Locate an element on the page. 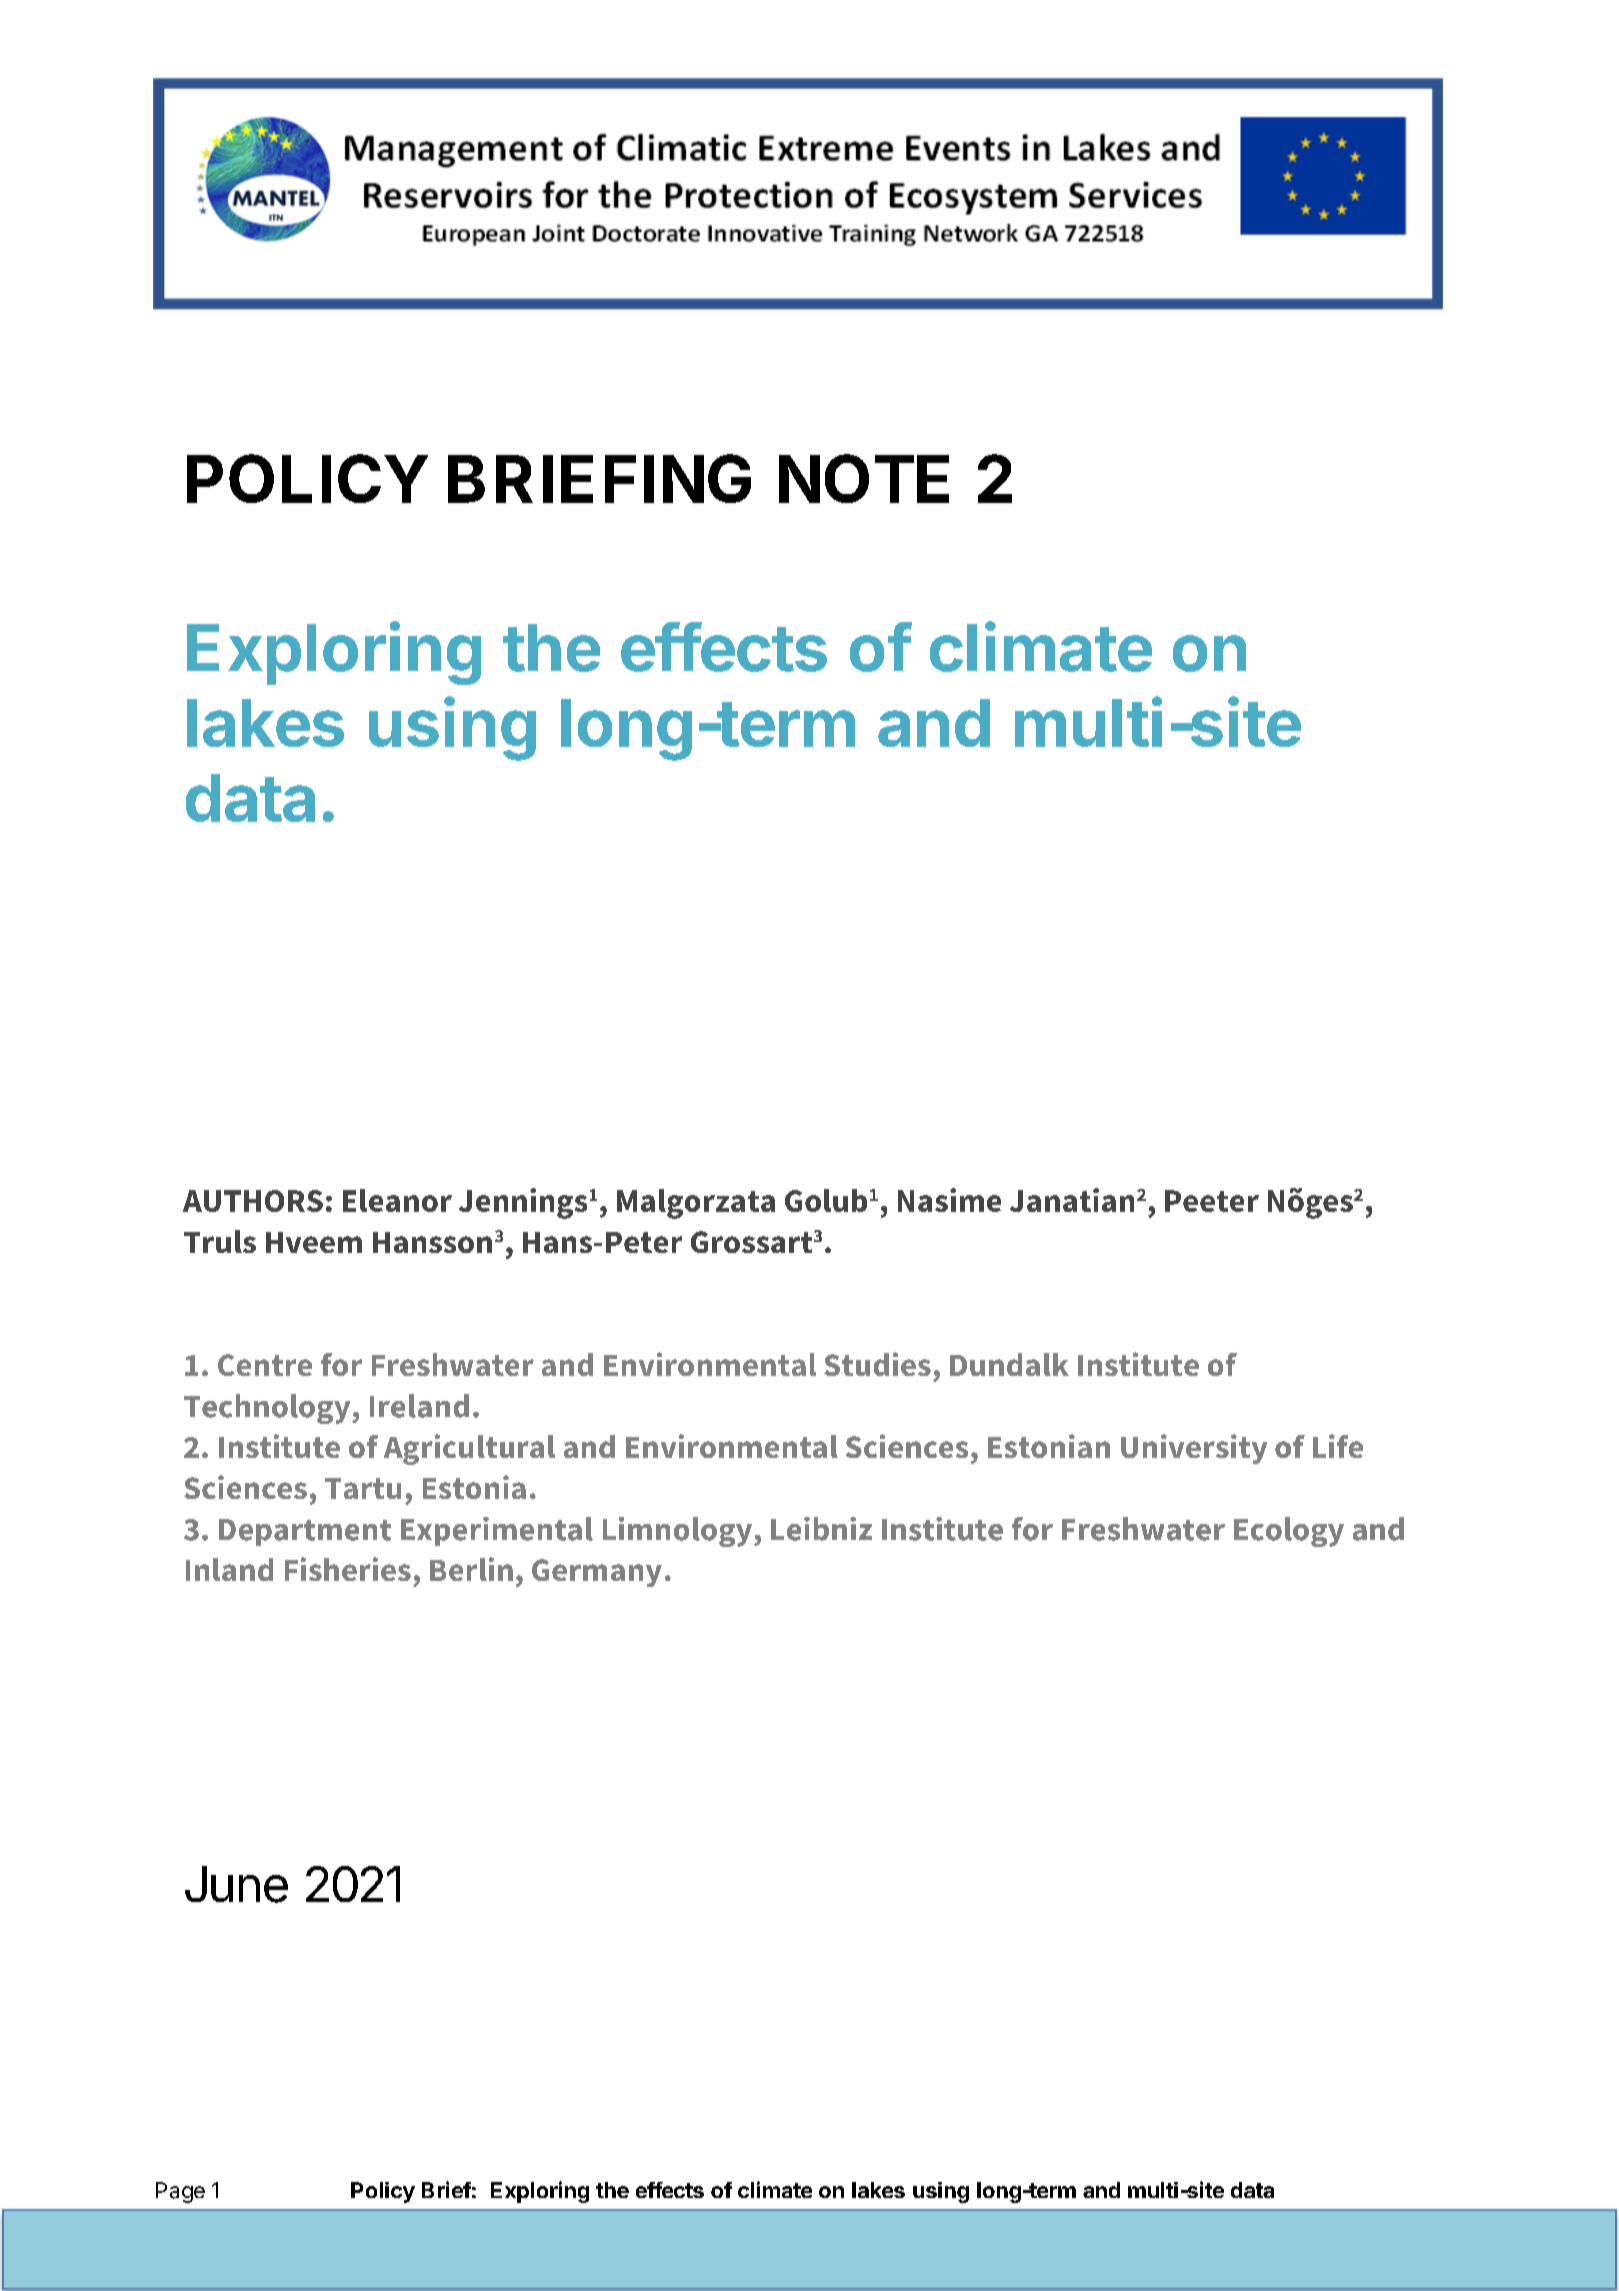 This page has width=1619, height=2291. Eleanor is located at coordinates (397, 1200).
